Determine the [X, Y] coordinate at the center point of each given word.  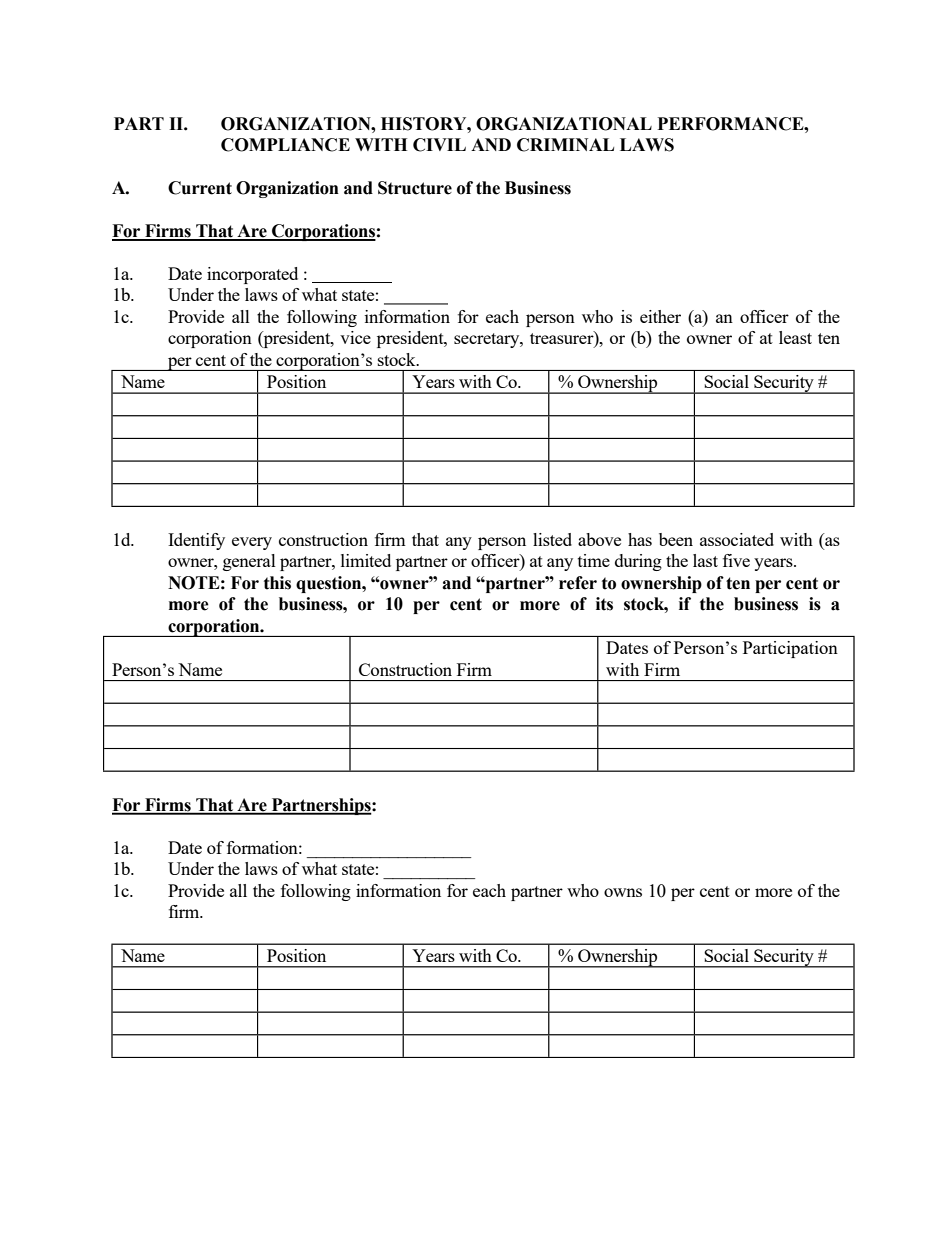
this [277, 583]
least [795, 337]
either [660, 316]
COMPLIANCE [285, 145]
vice [355, 337]
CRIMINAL [565, 145]
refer [578, 583]
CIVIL [439, 145]
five [736, 560]
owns [623, 892]
